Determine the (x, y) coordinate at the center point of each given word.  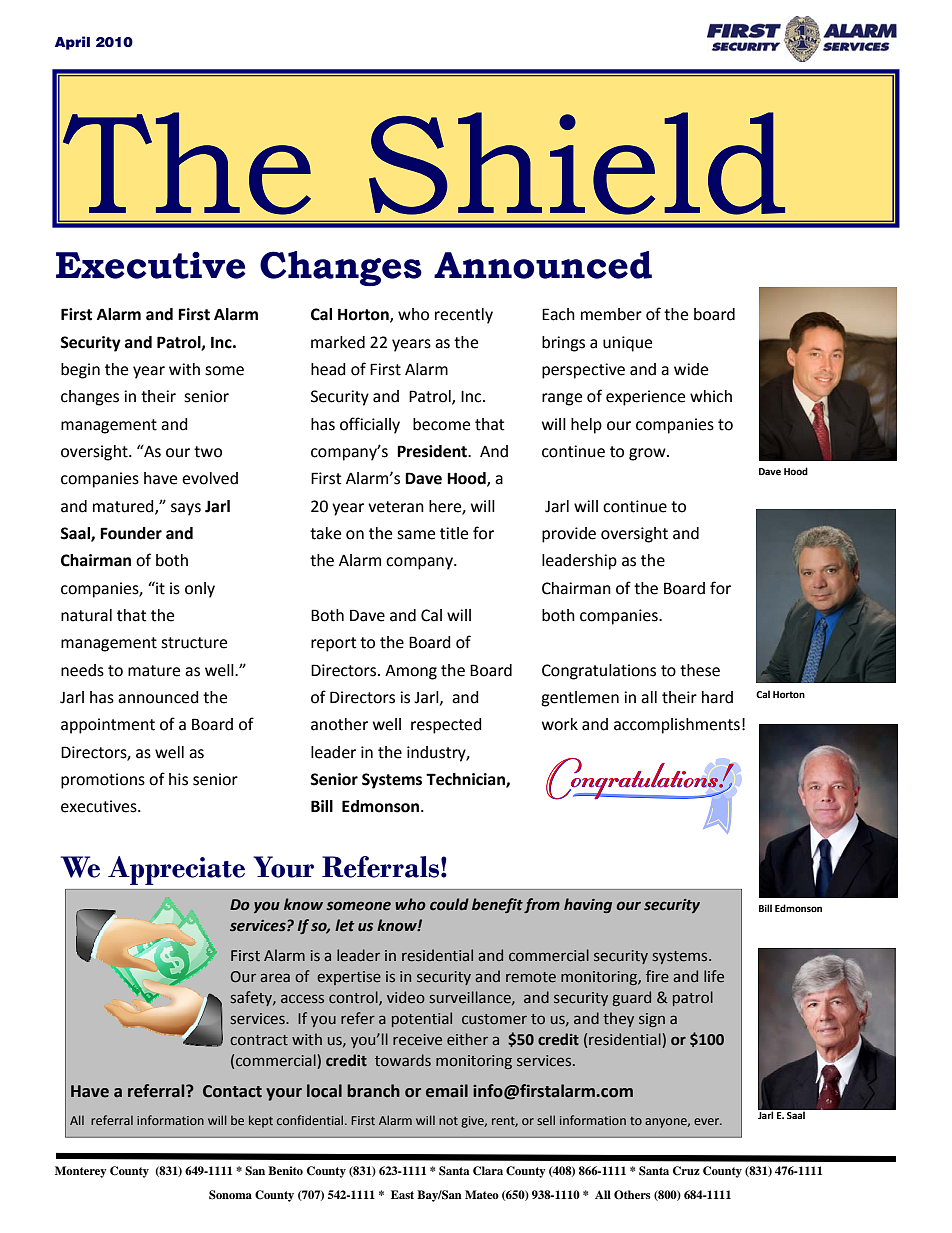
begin (80, 371)
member (611, 314)
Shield (577, 163)
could (449, 904)
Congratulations (599, 672)
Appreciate (176, 870)
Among (411, 672)
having (588, 905)
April (72, 43)
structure (194, 643)
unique (627, 344)
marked (338, 342)
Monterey (81, 1172)
